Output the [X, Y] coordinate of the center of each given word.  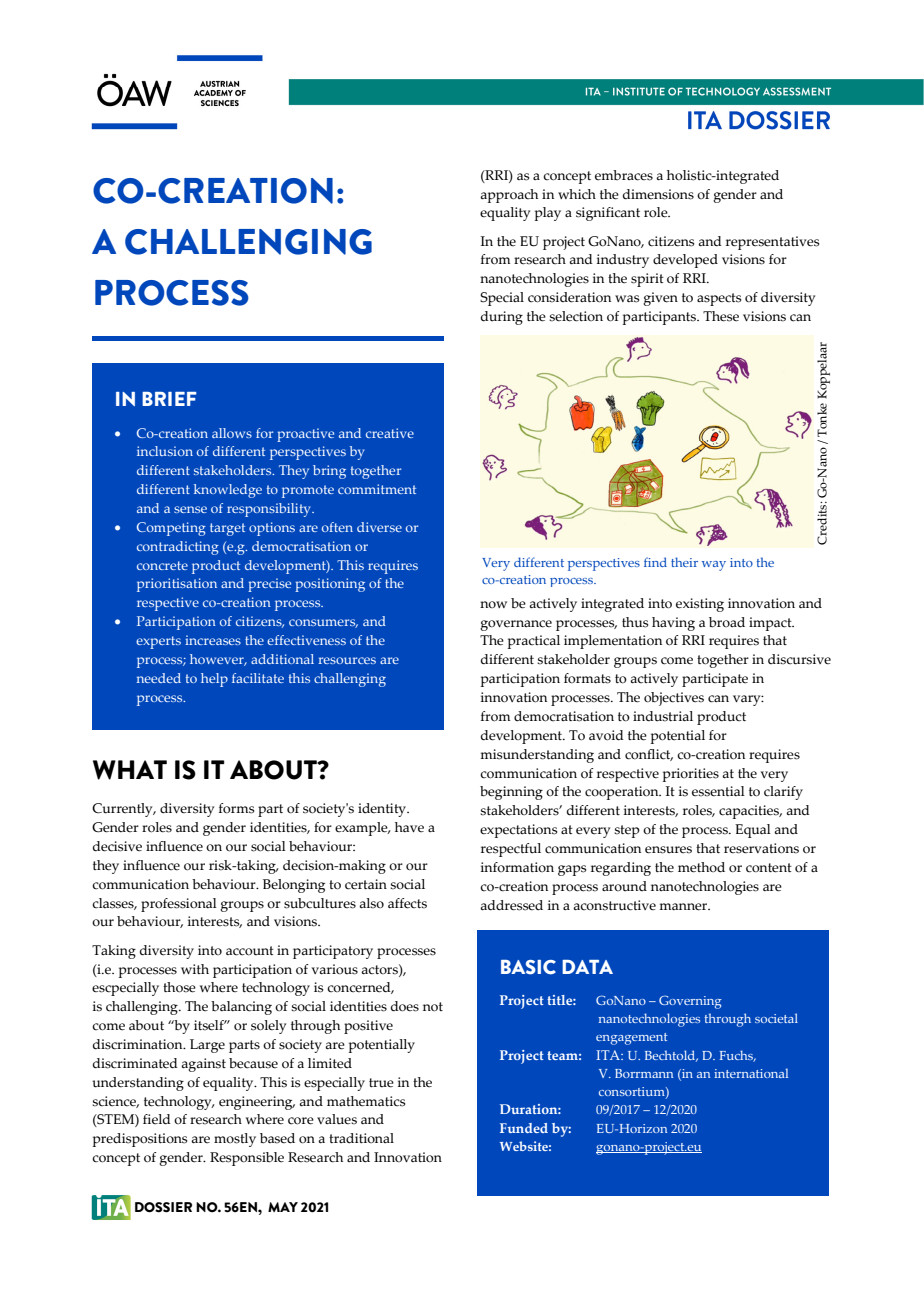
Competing [171, 529]
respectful [511, 850]
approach [509, 196]
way [714, 566]
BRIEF [169, 399]
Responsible [247, 1159]
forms [236, 808]
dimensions [658, 194]
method [701, 867]
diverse [379, 527]
